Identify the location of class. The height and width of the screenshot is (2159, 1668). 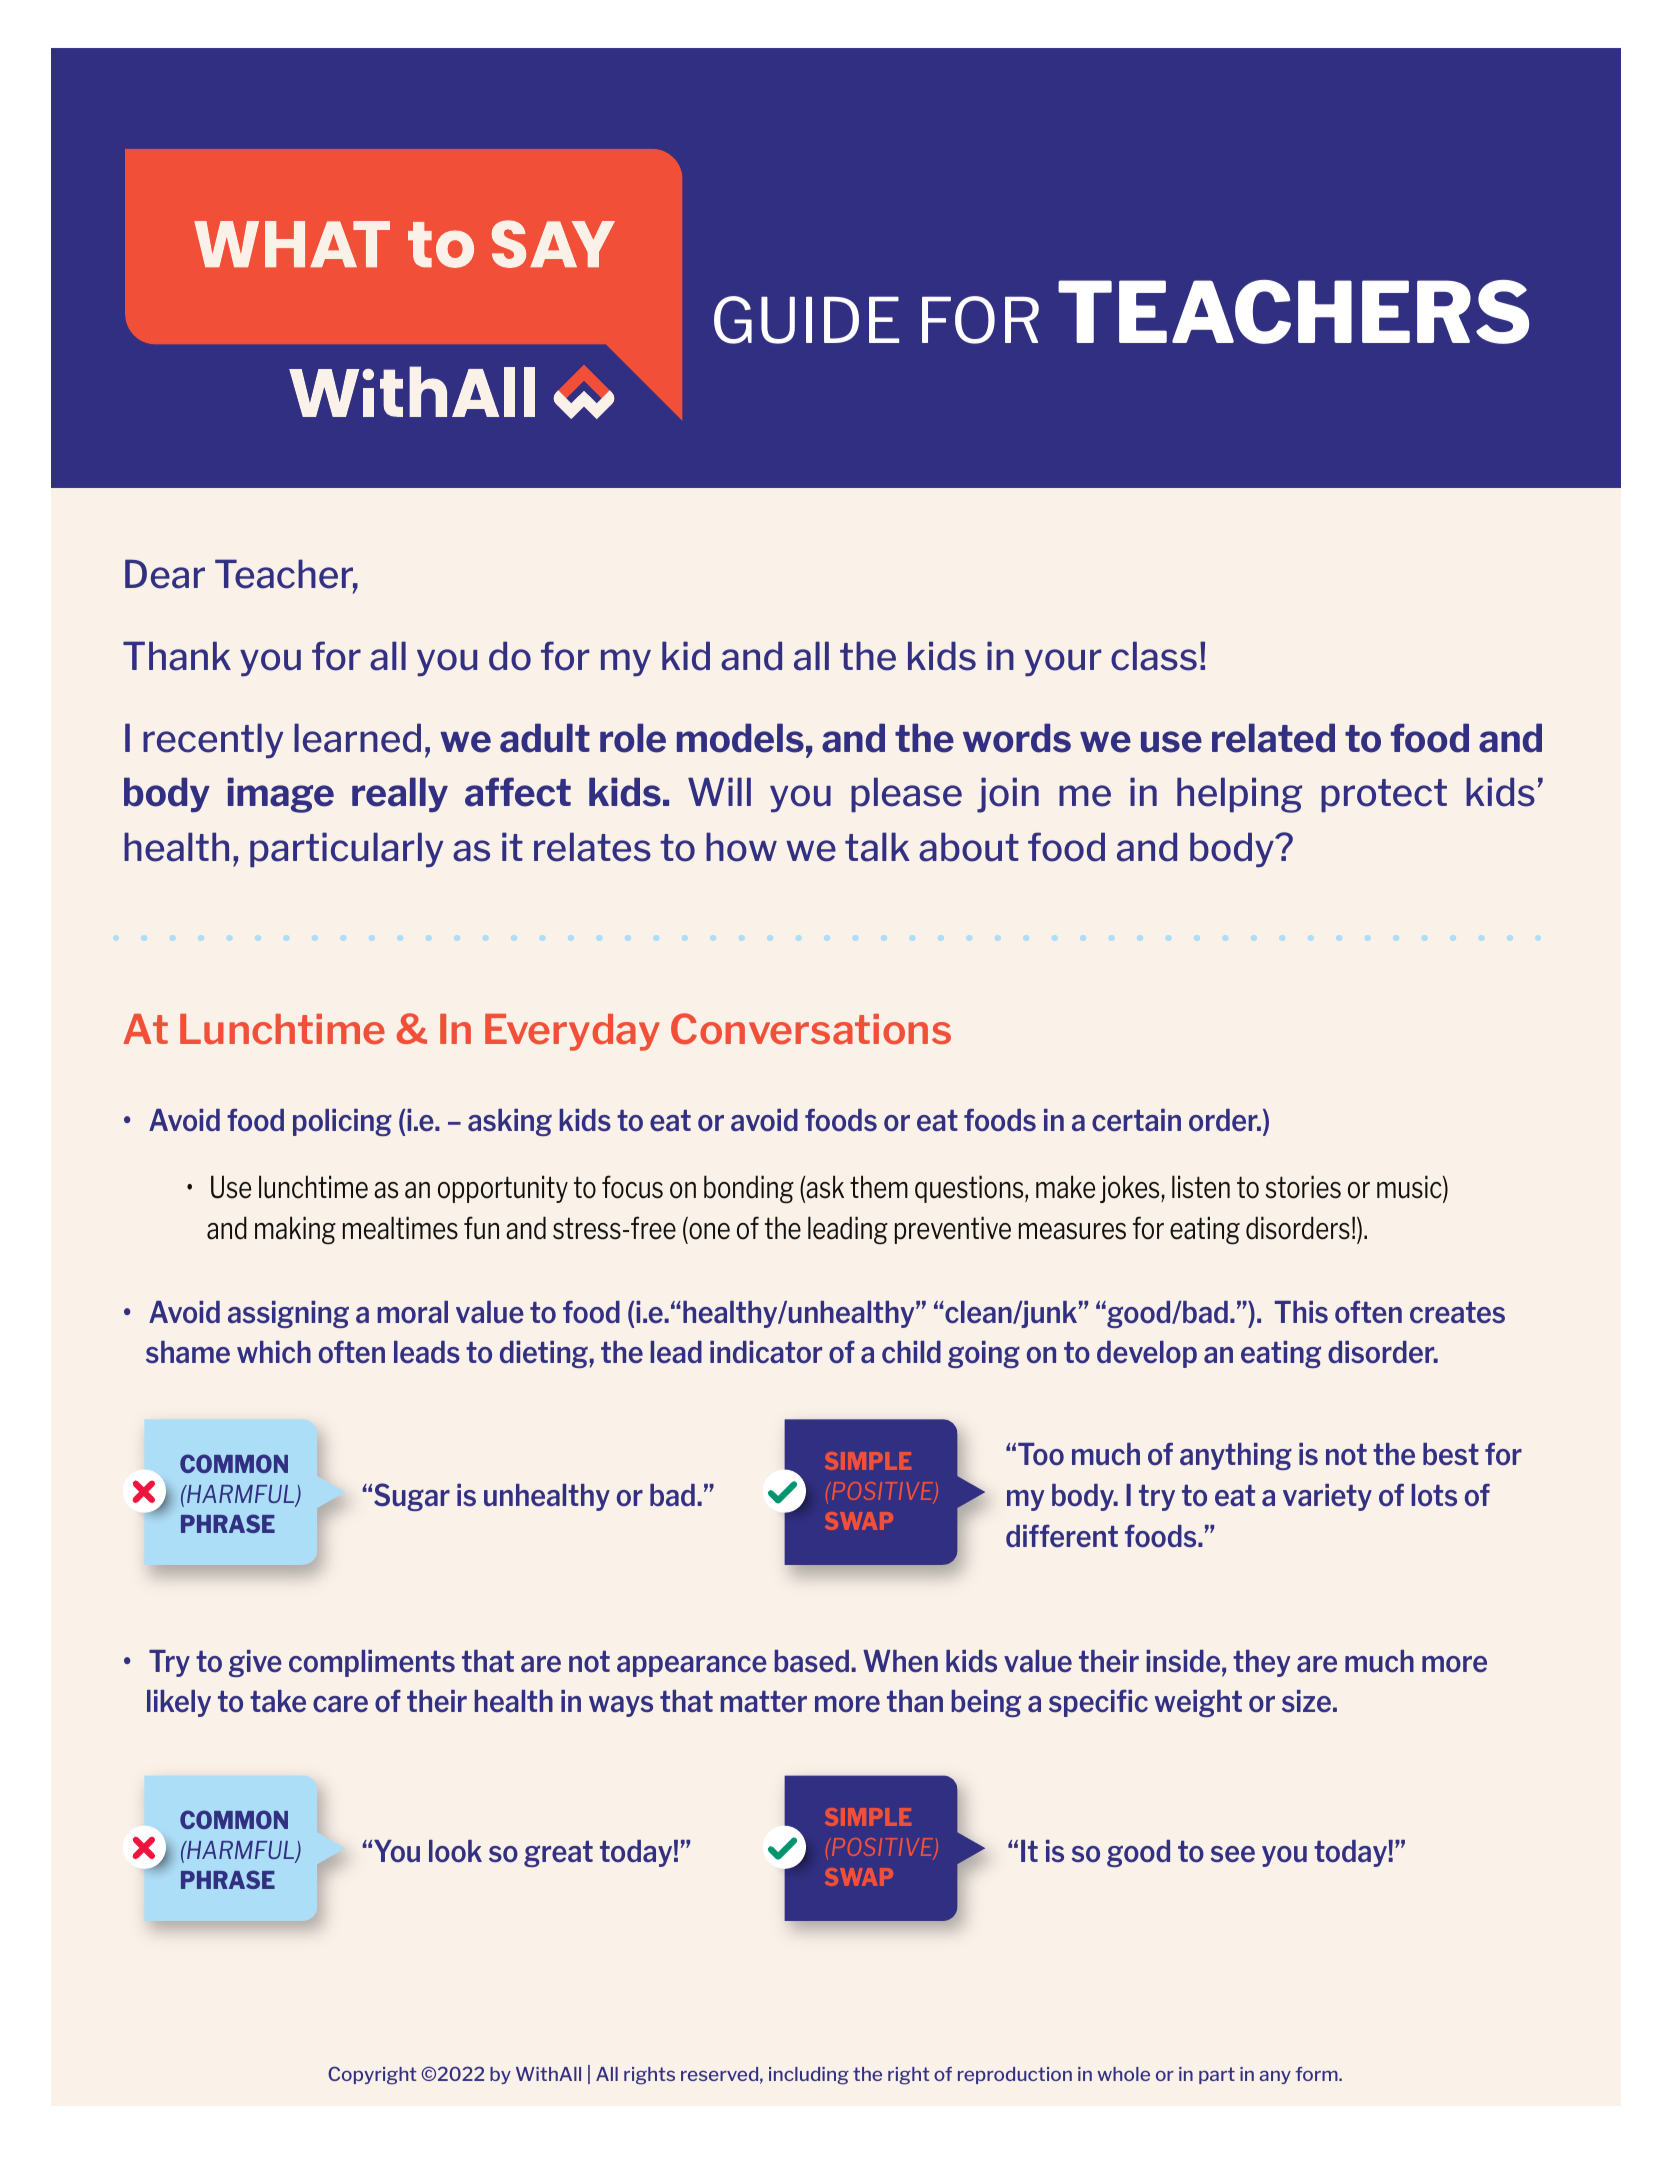
(1154, 656).
